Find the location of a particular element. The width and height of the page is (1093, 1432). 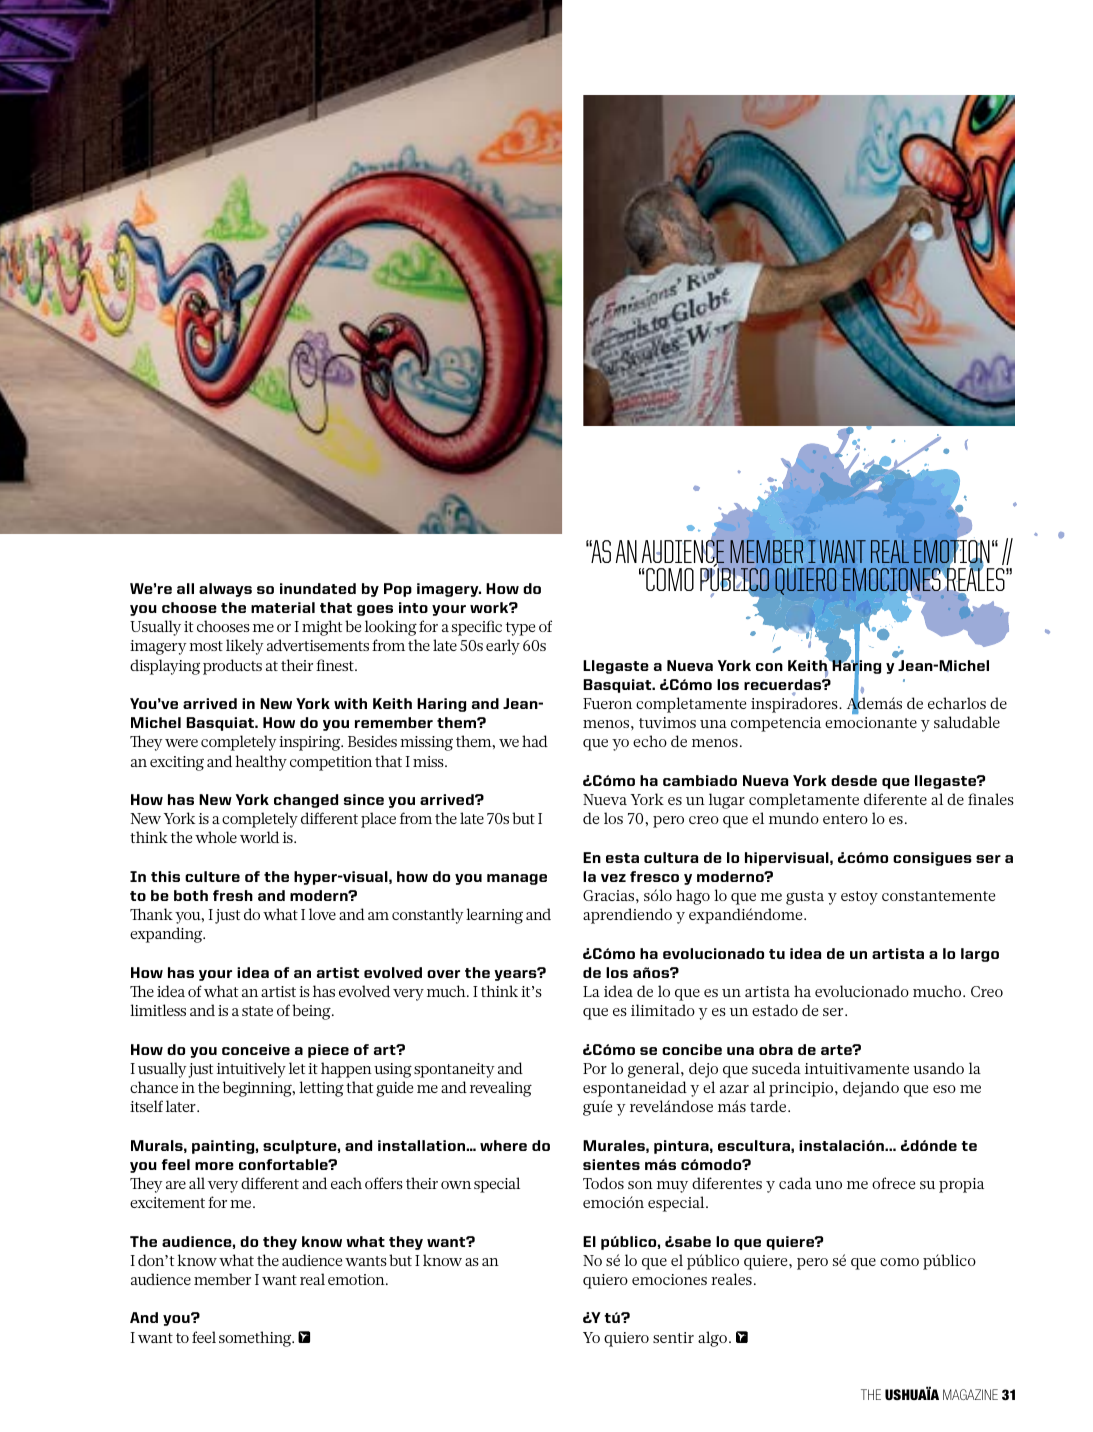

desde is located at coordinates (854, 780).
